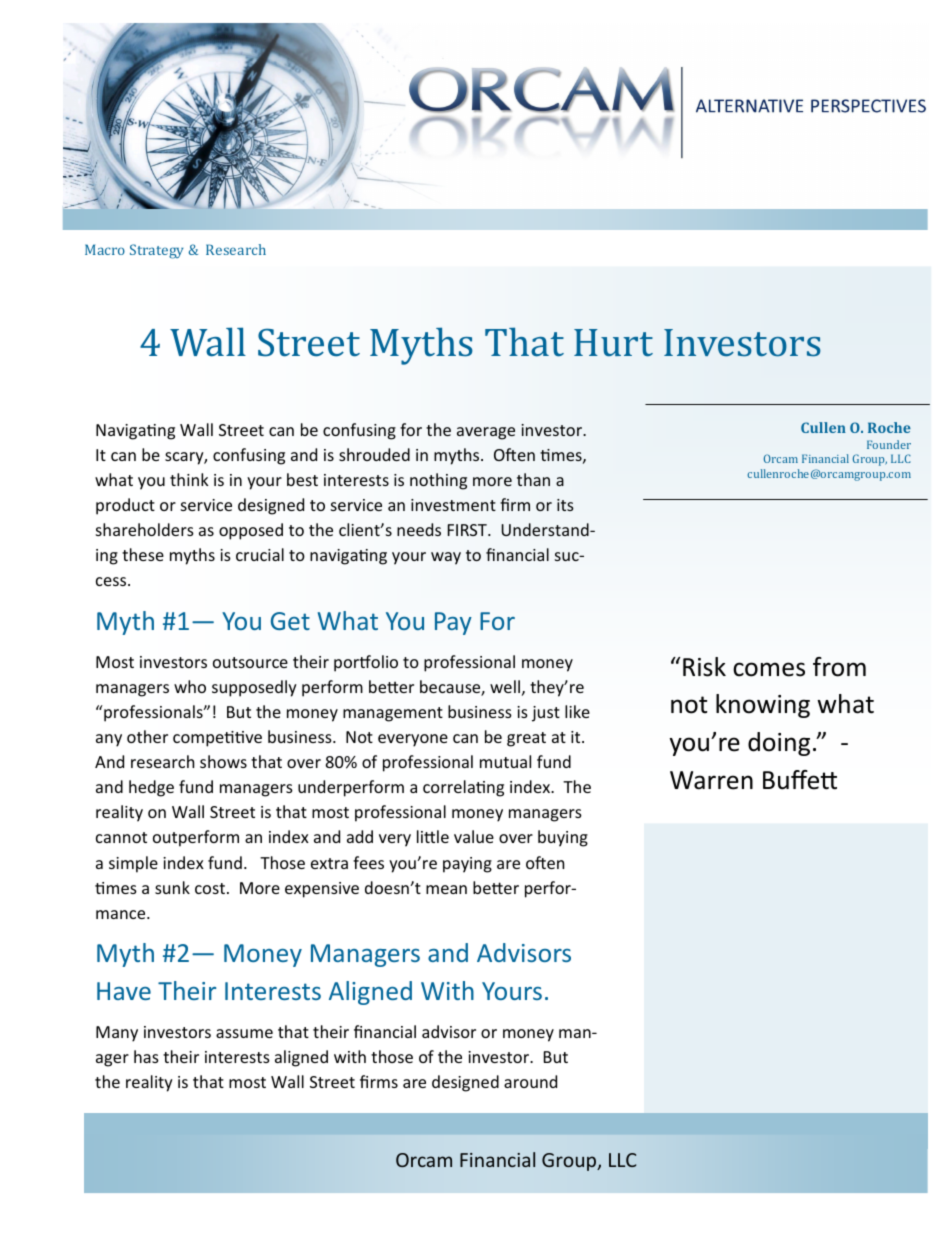 The width and height of the screenshot is (952, 1233). Describe the element at coordinates (505, 686) in the screenshot. I see `well` at that location.
